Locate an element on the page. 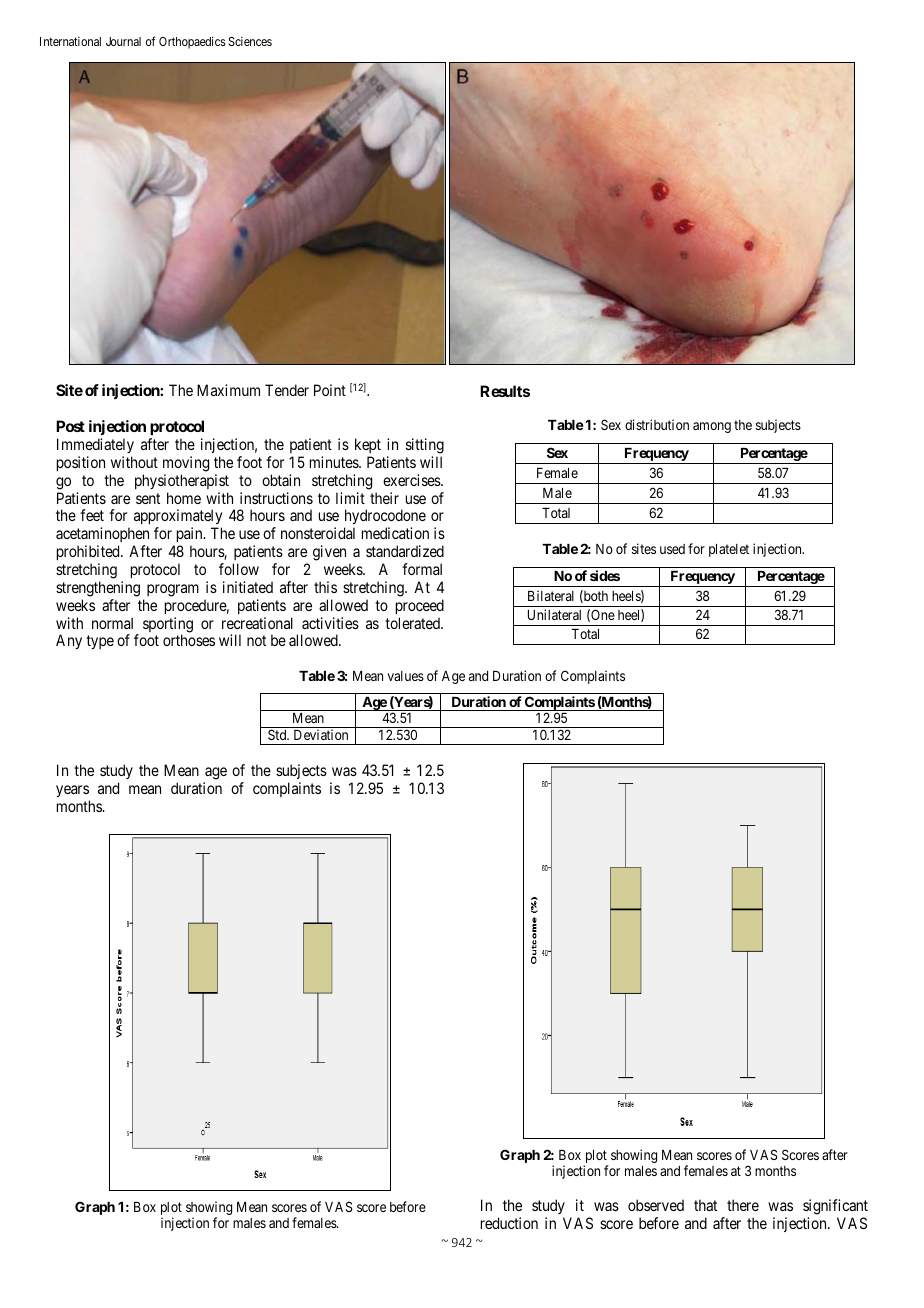 The width and height of the document is (924, 1308). values is located at coordinates (405, 676).
